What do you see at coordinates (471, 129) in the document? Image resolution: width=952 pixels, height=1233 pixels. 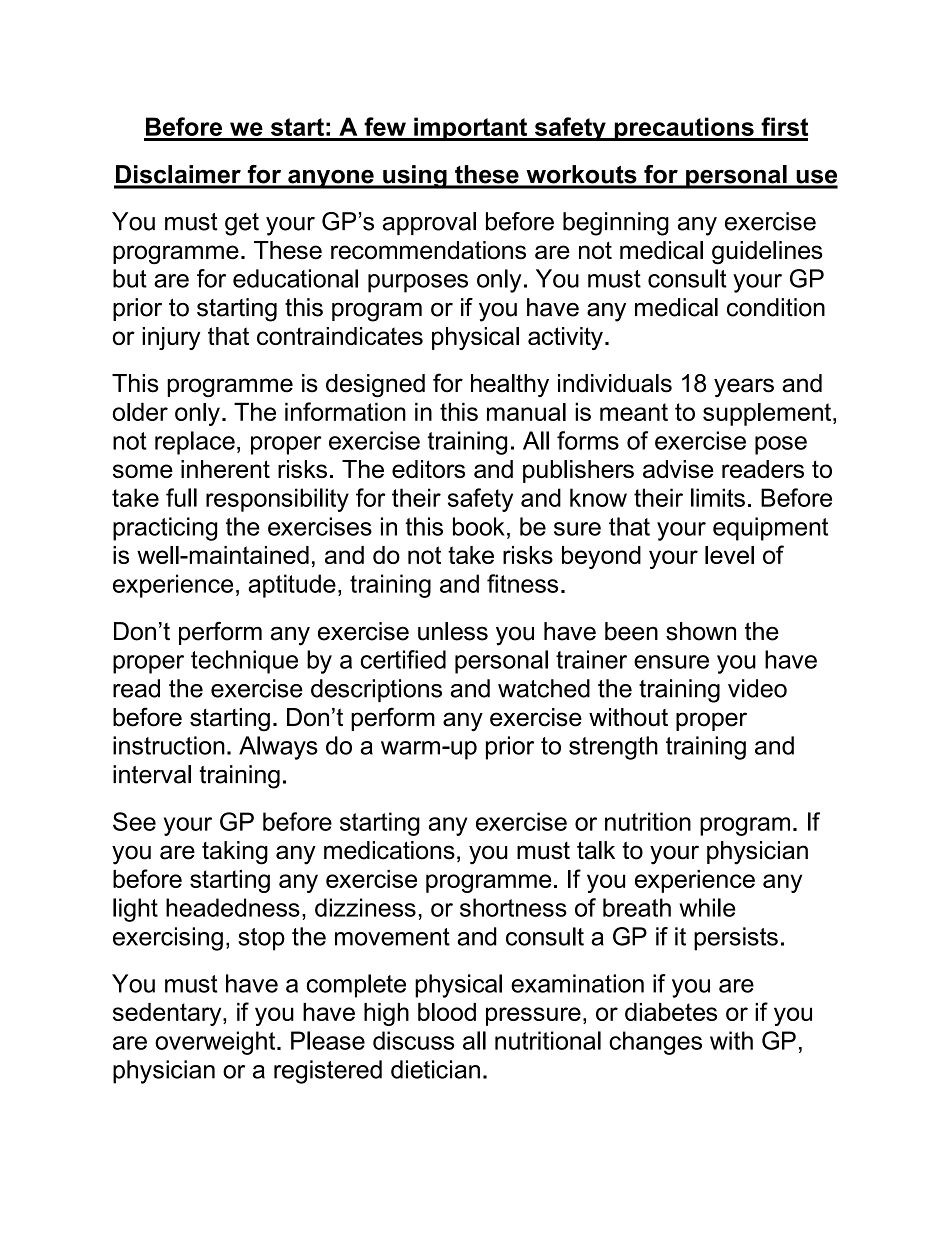 I see `important` at bounding box center [471, 129].
